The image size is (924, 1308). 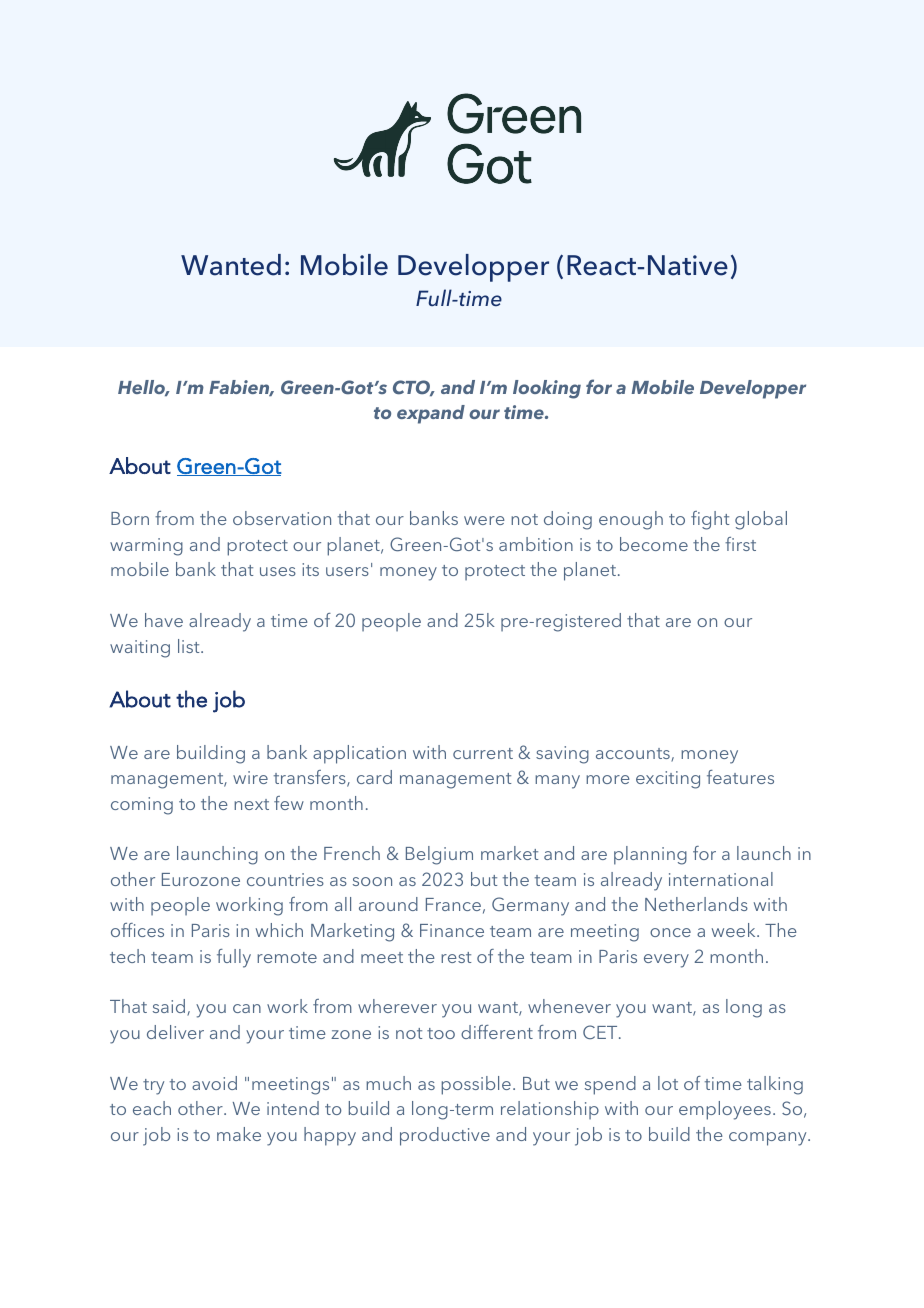 What do you see at coordinates (239, 1134) in the screenshot?
I see `make` at bounding box center [239, 1134].
